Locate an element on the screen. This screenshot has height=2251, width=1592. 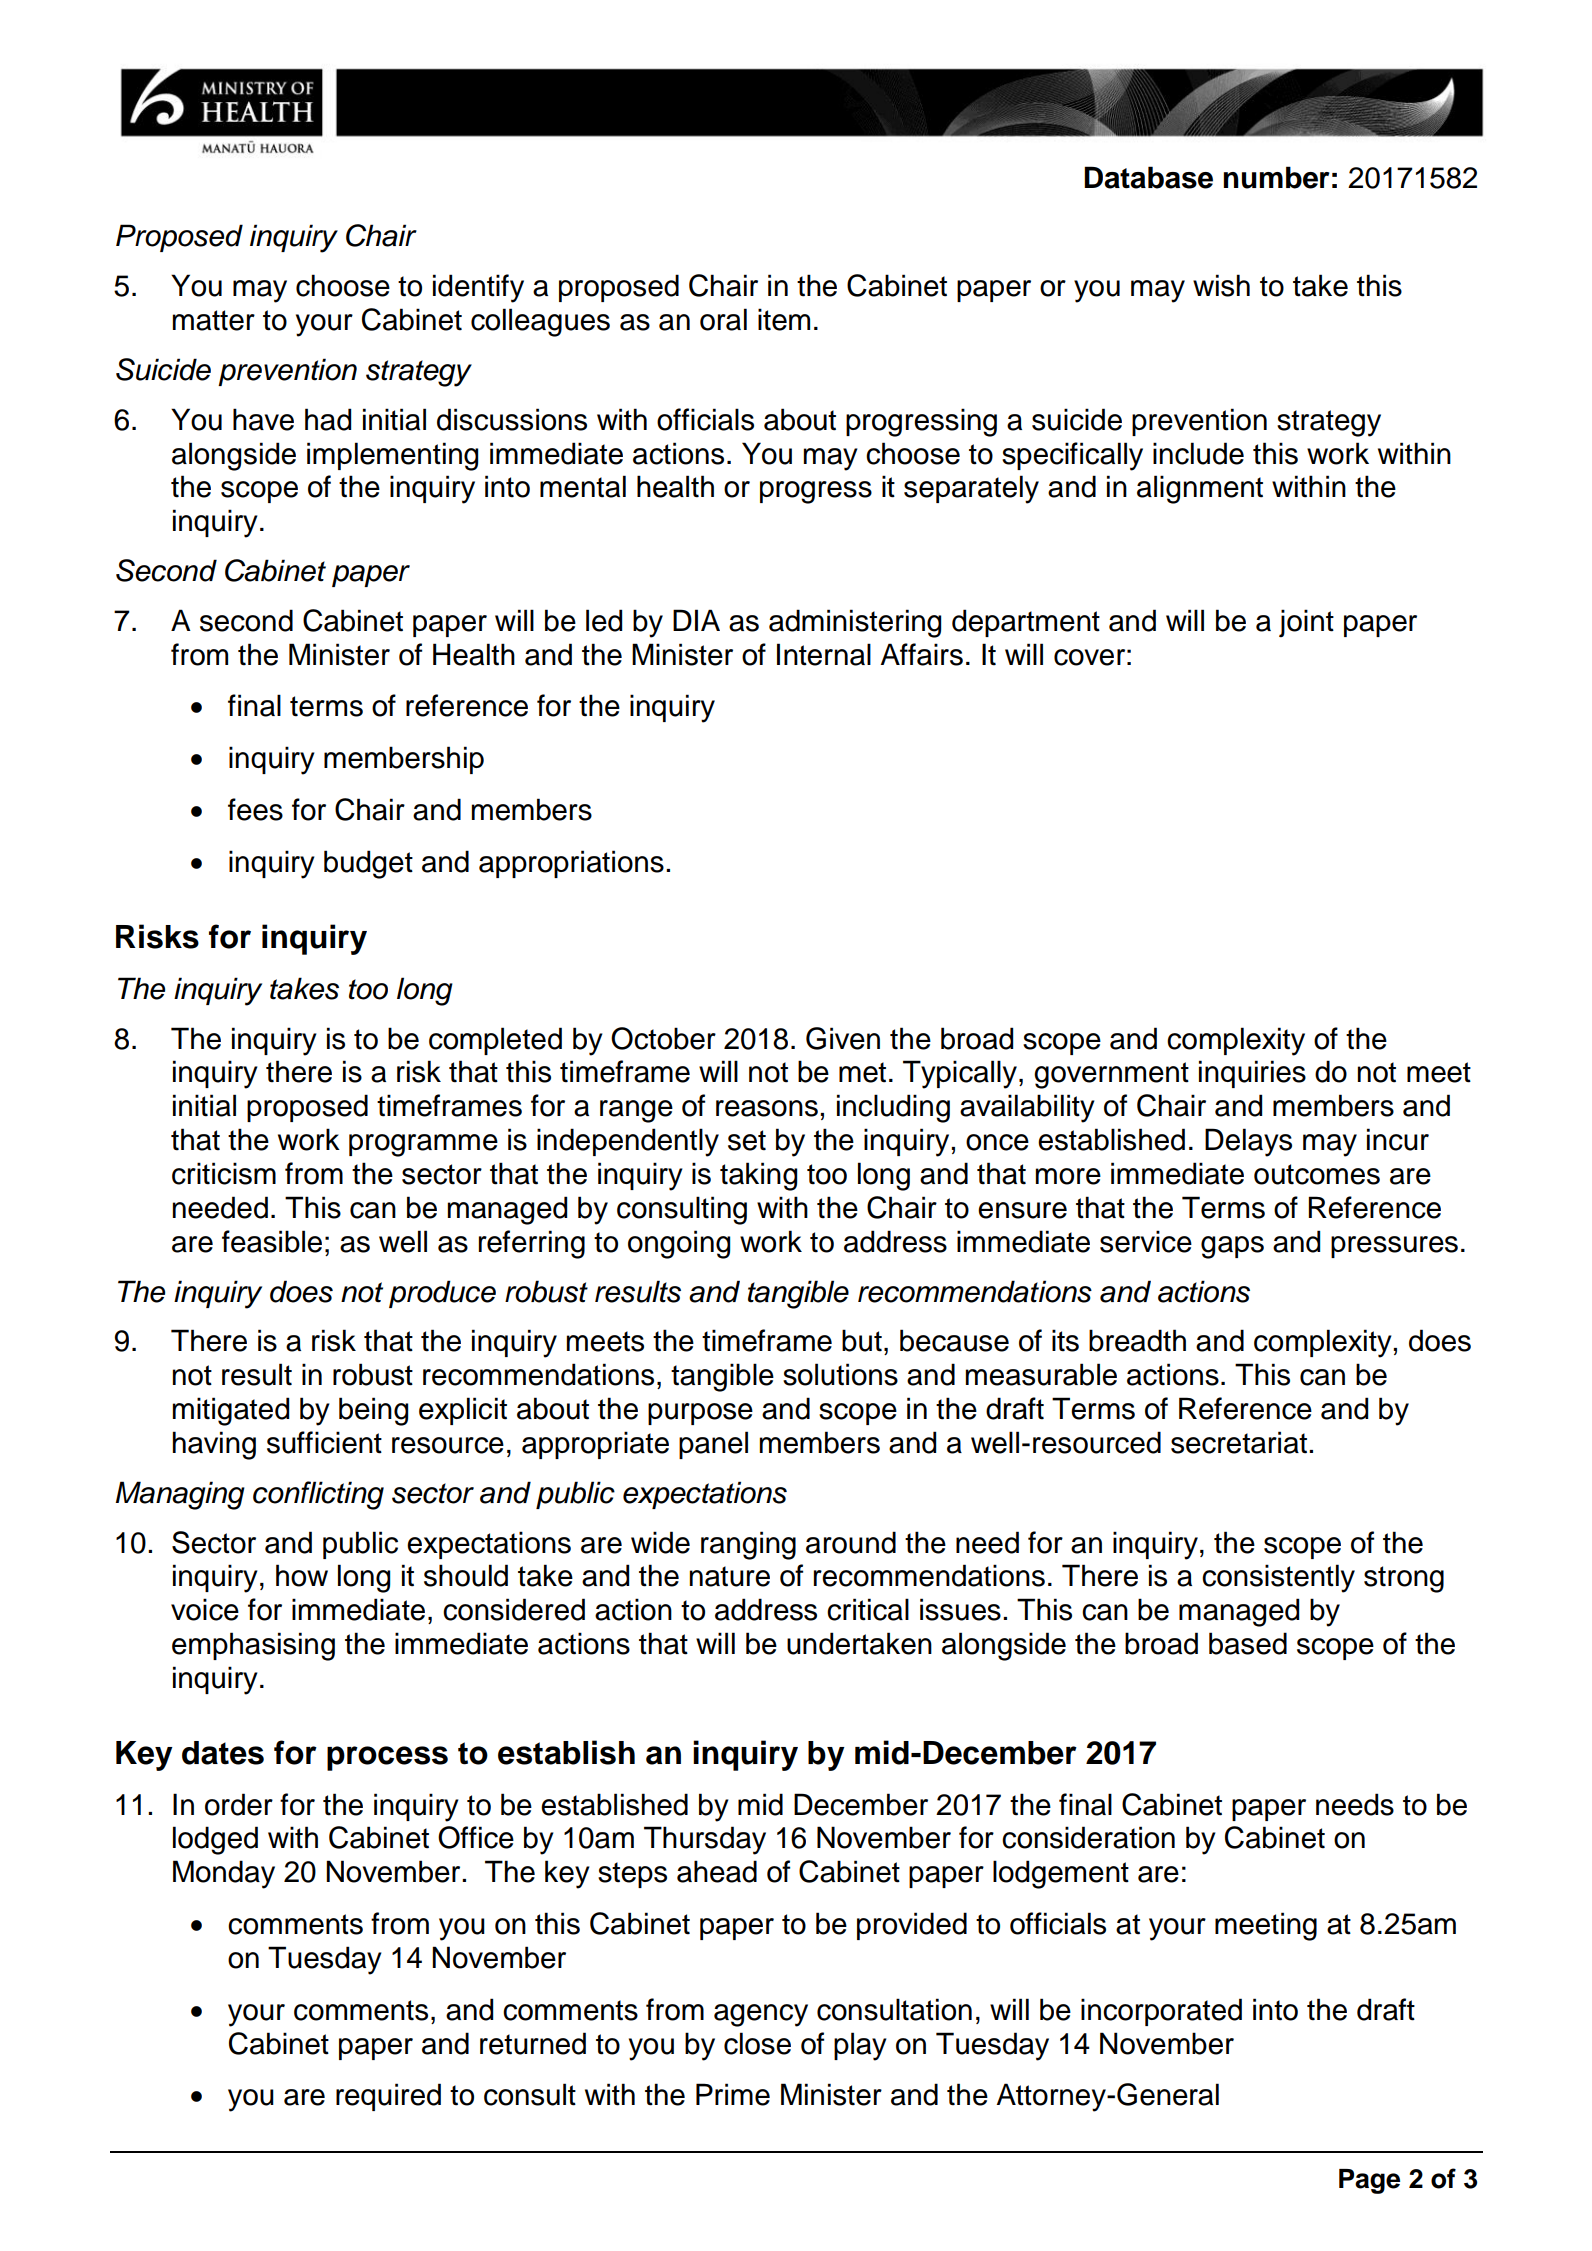
matter is located at coordinates (213, 320).
